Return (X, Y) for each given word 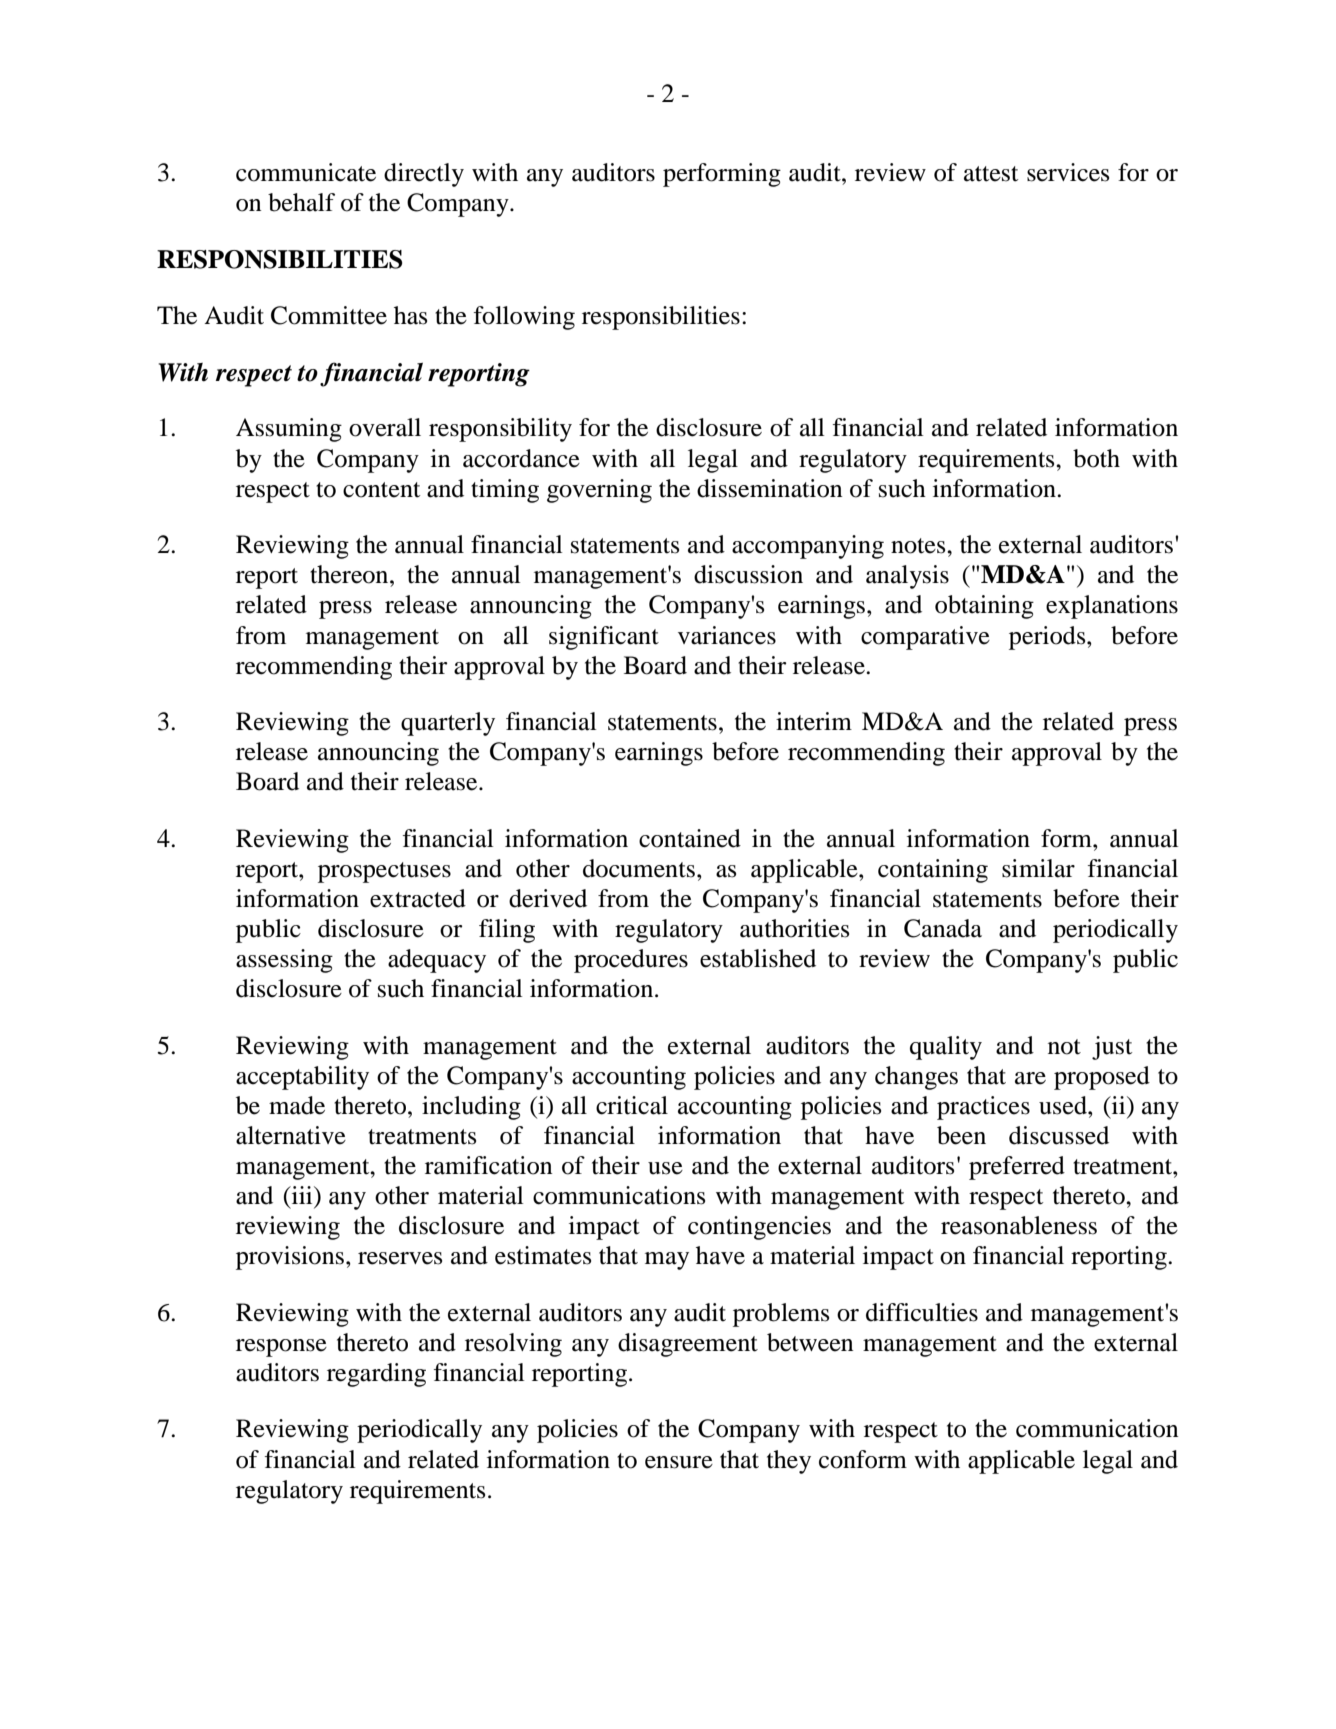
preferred (1017, 1168)
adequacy (437, 961)
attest (991, 174)
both (1096, 458)
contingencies (759, 1228)
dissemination (770, 488)
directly (424, 175)
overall (385, 427)
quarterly (448, 724)
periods (1048, 638)
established (758, 958)
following (524, 318)
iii (302, 1196)
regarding (376, 1375)
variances (727, 635)
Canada (943, 928)
